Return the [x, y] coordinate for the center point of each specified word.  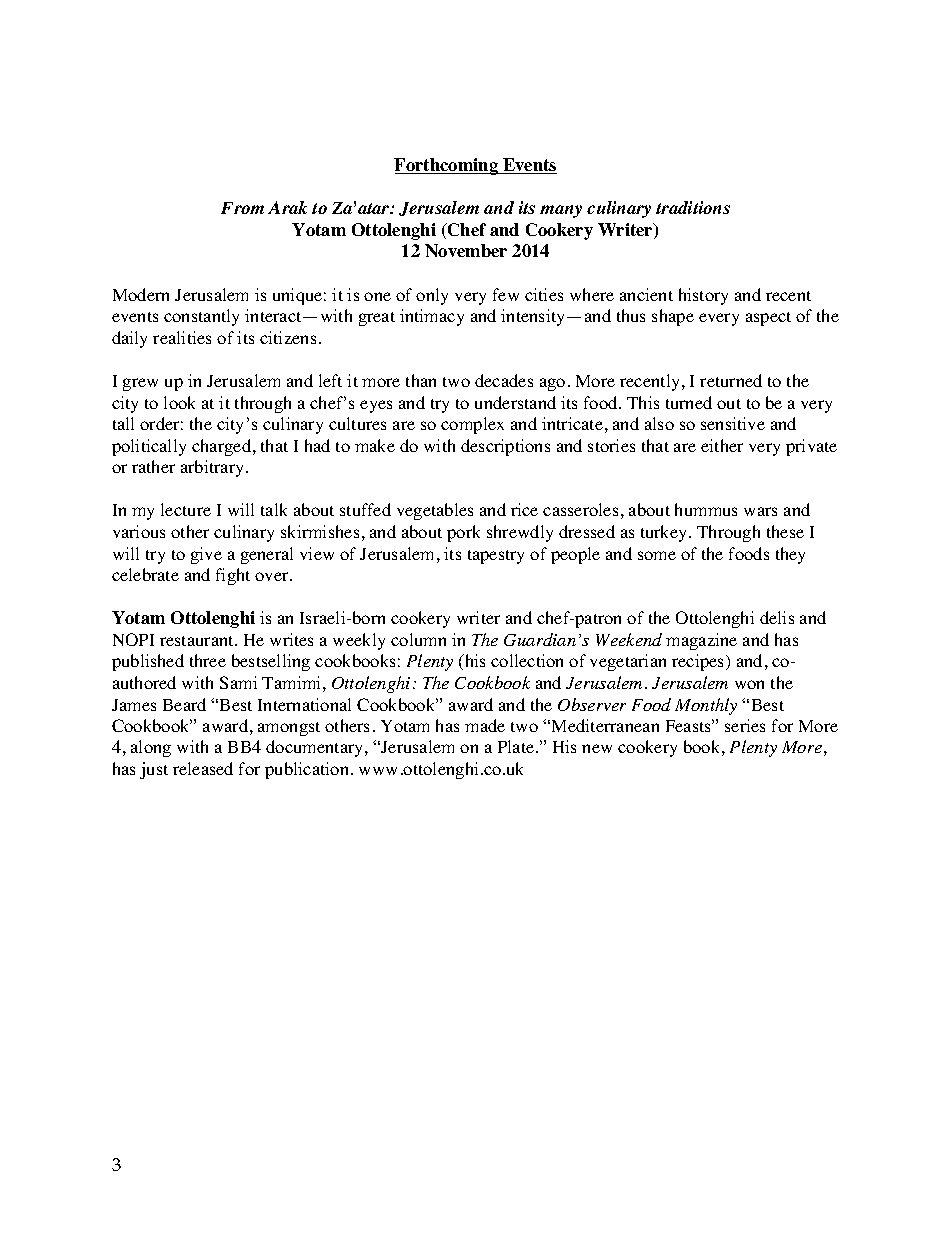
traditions [693, 207]
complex [472, 425]
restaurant [198, 641]
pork [463, 533]
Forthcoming [447, 166]
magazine [701, 641]
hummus [706, 509]
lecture [186, 509]
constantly [201, 317]
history [703, 296]
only [432, 296]
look [179, 402]
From [242, 208]
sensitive [733, 423]
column [418, 639]
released [203, 768]
